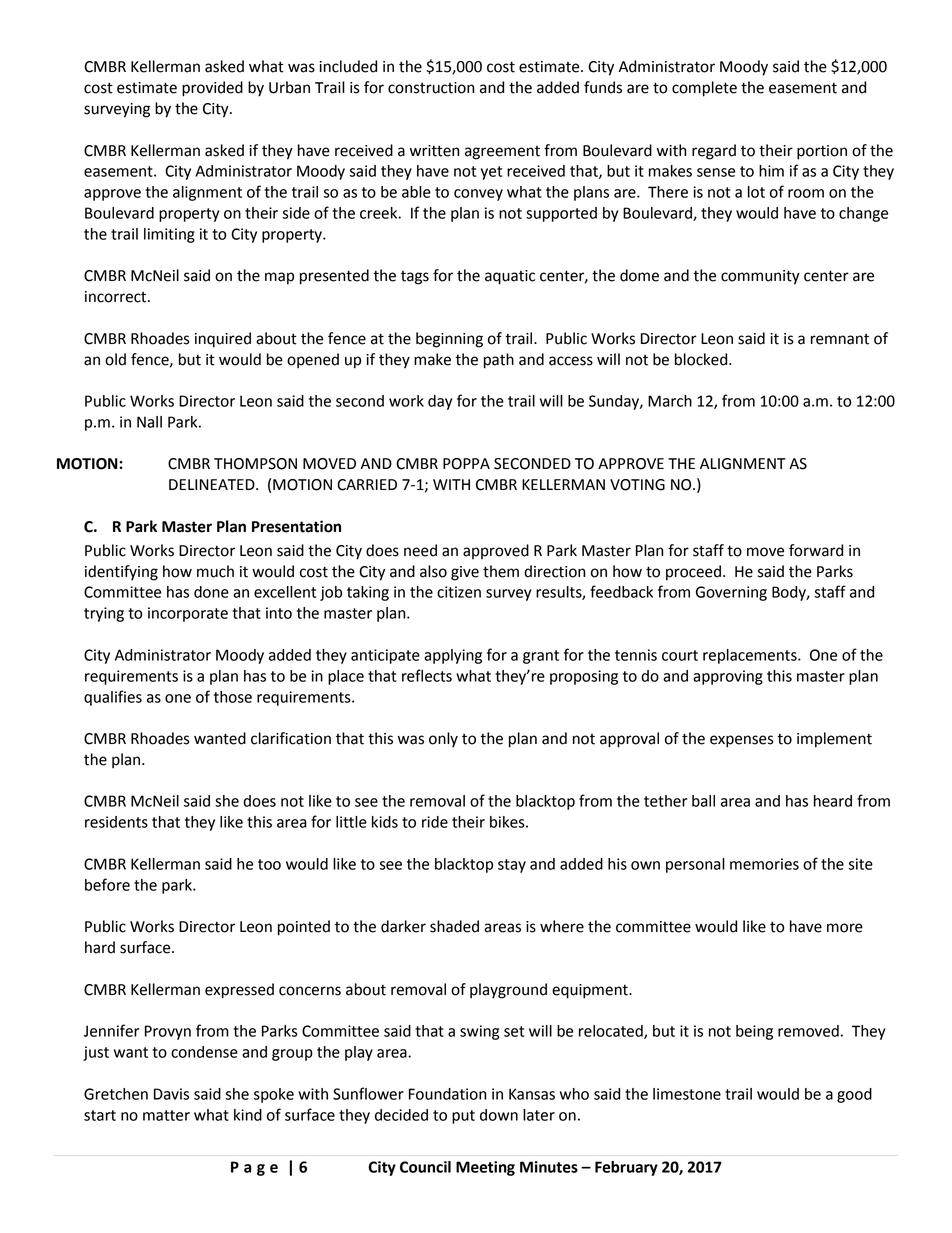 This page has width=952, height=1233. I want to click on provided, so click(212, 89).
